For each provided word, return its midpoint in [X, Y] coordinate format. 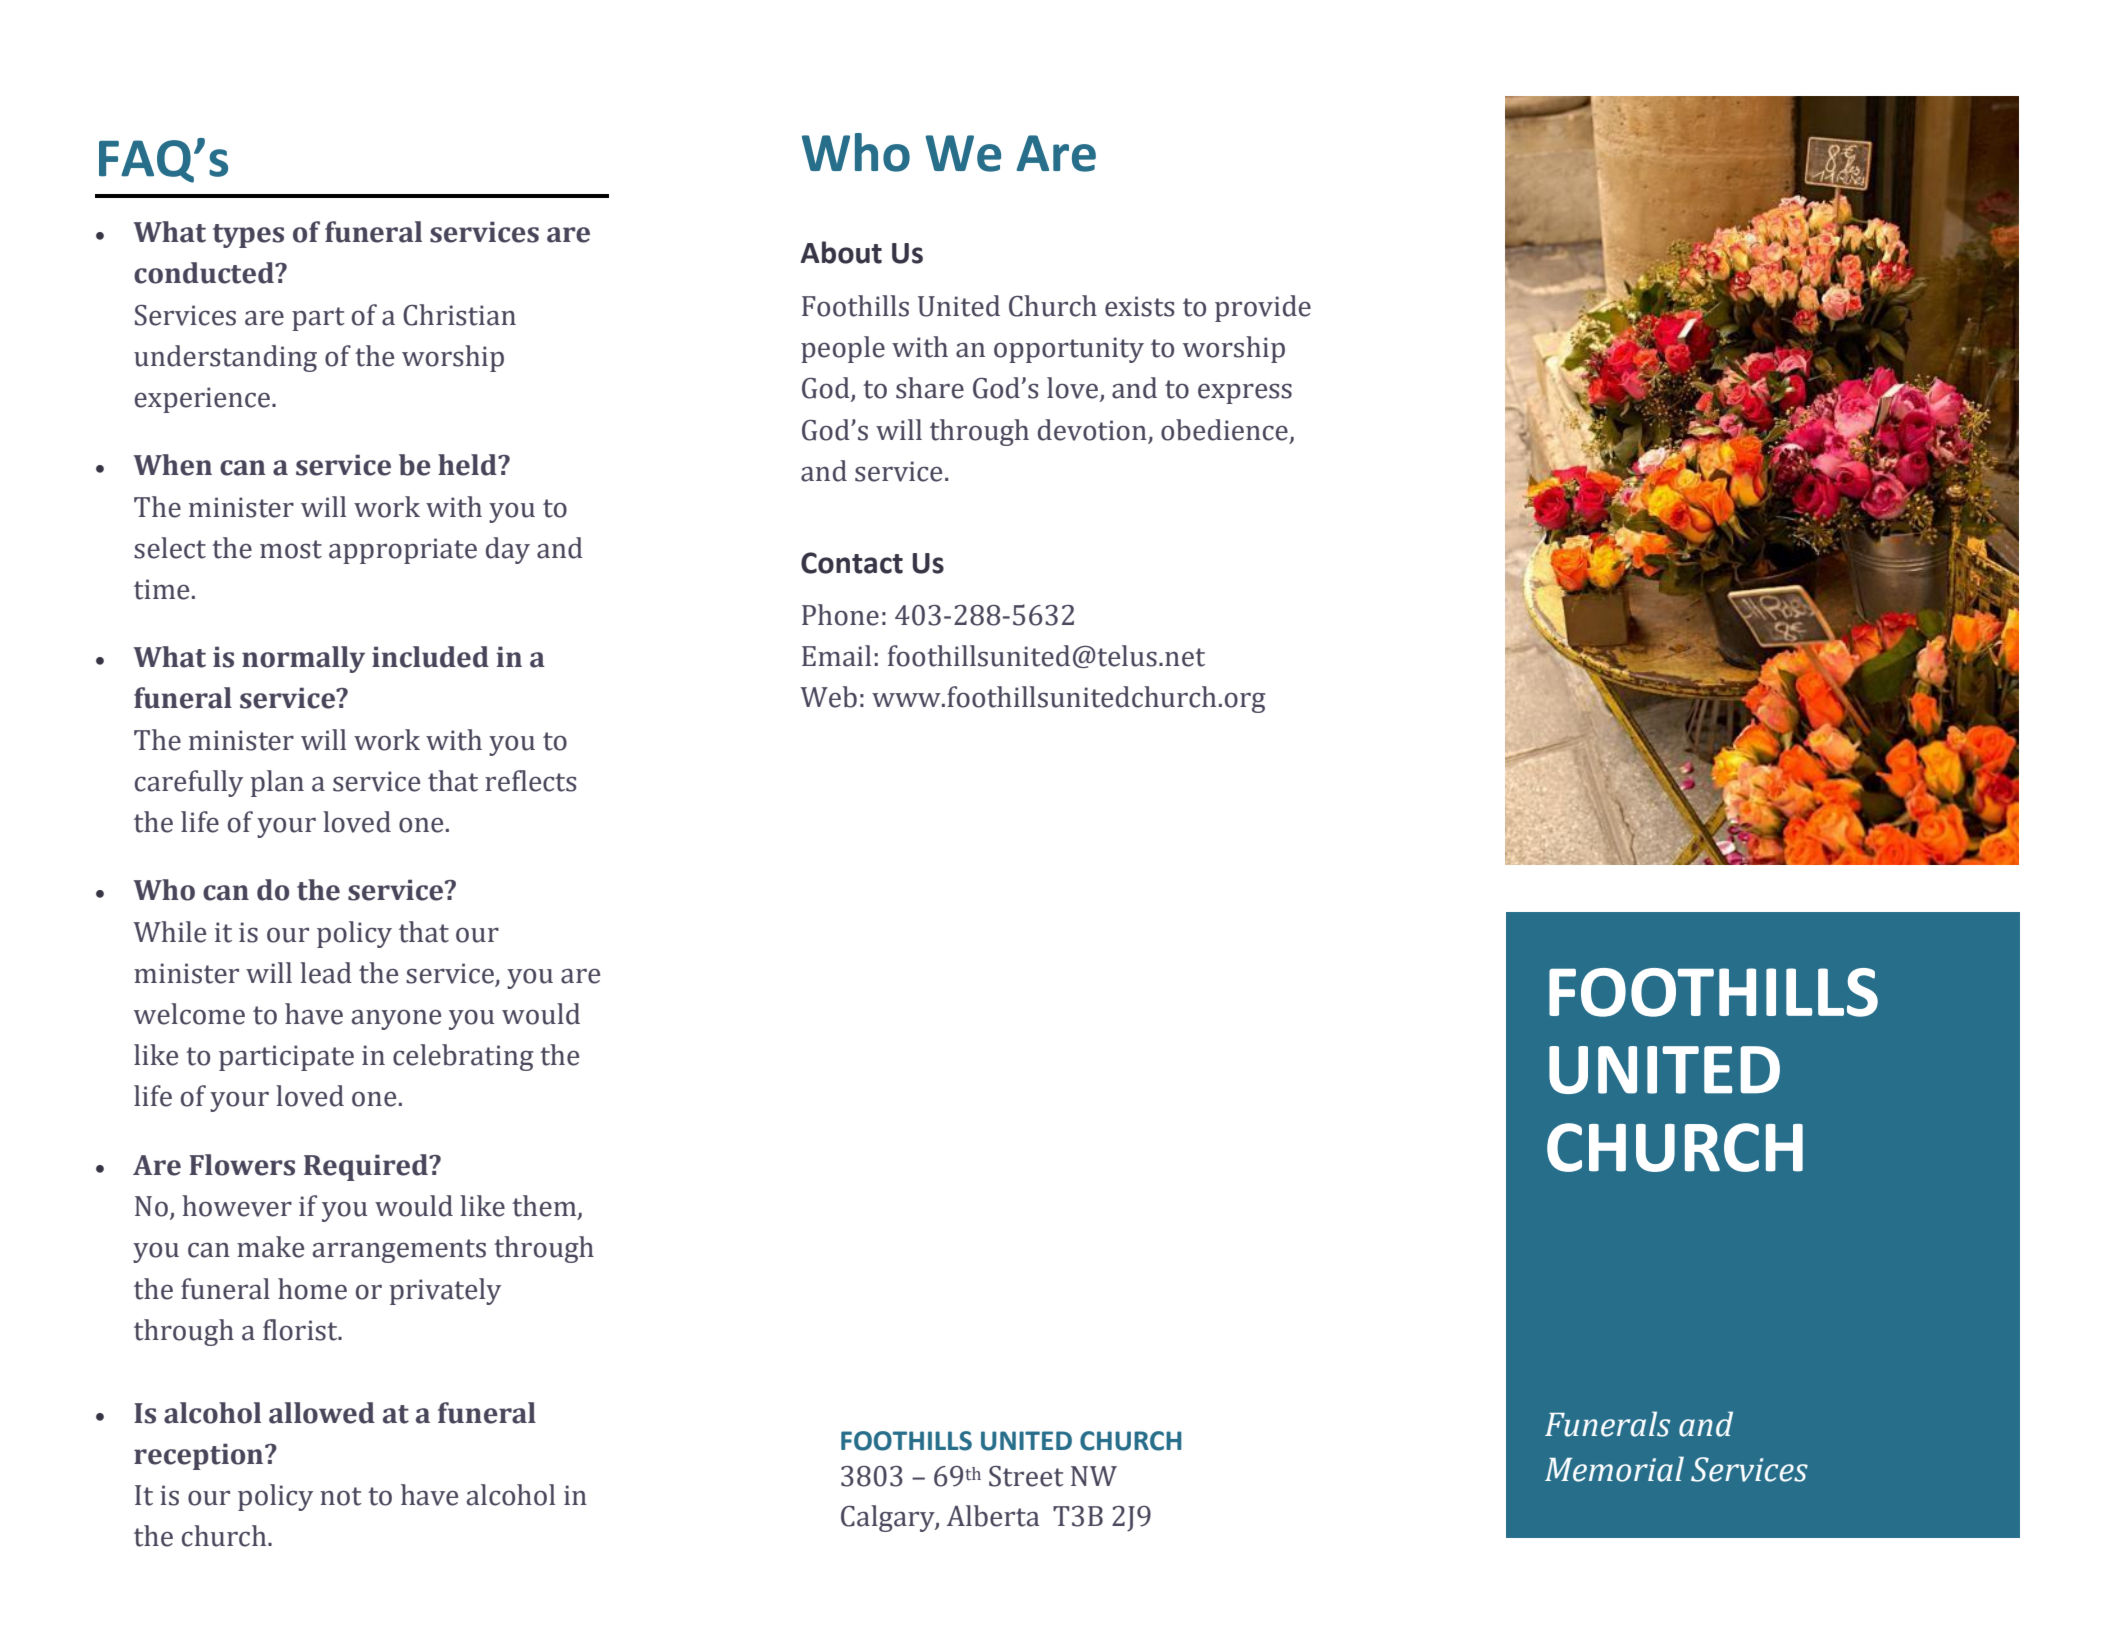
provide [1263, 308]
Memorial [1614, 1469]
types [248, 236]
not [341, 1496]
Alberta [993, 1516]
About [841, 252]
